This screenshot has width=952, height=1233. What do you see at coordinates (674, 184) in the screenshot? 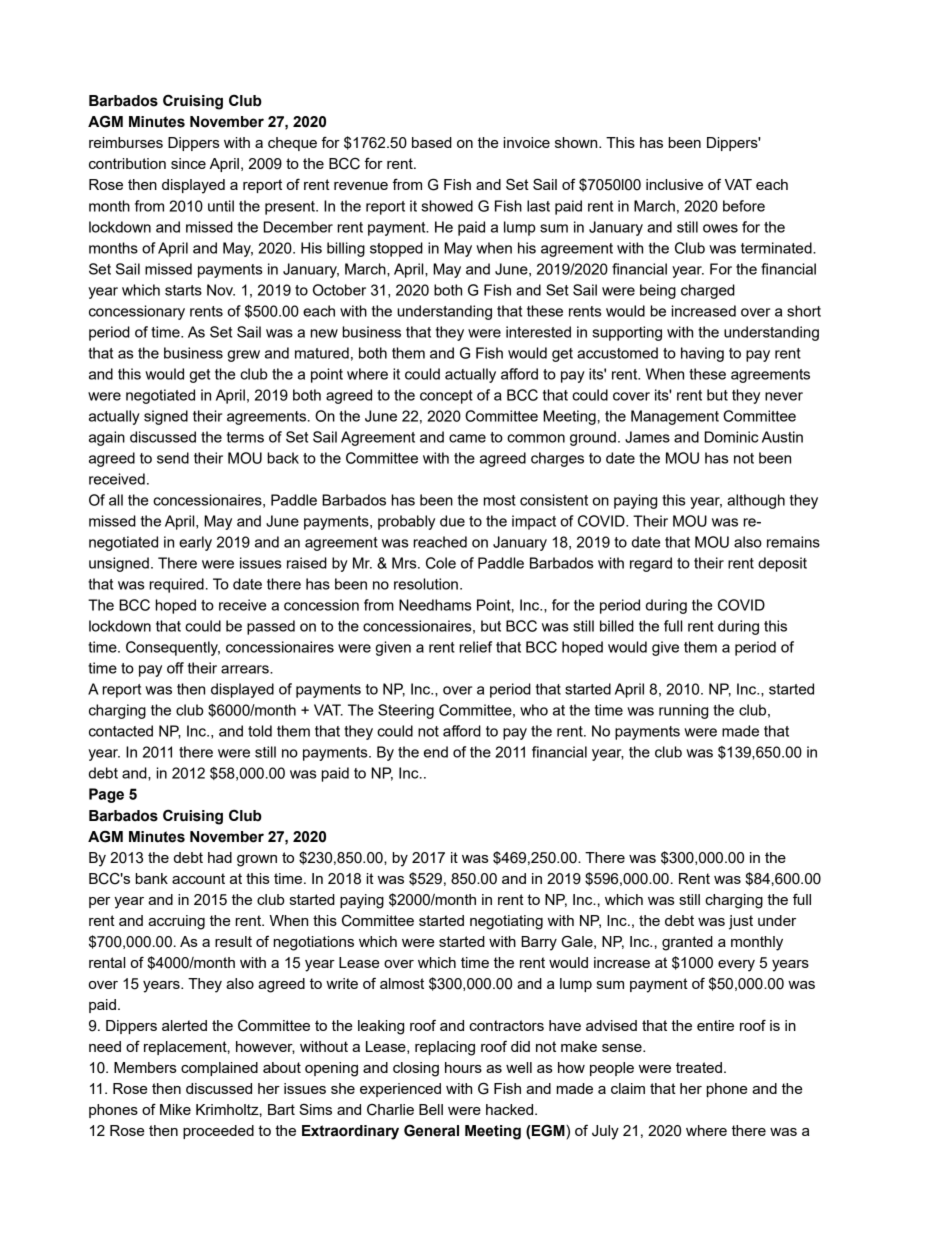
I see `inclusive` at bounding box center [674, 184].
